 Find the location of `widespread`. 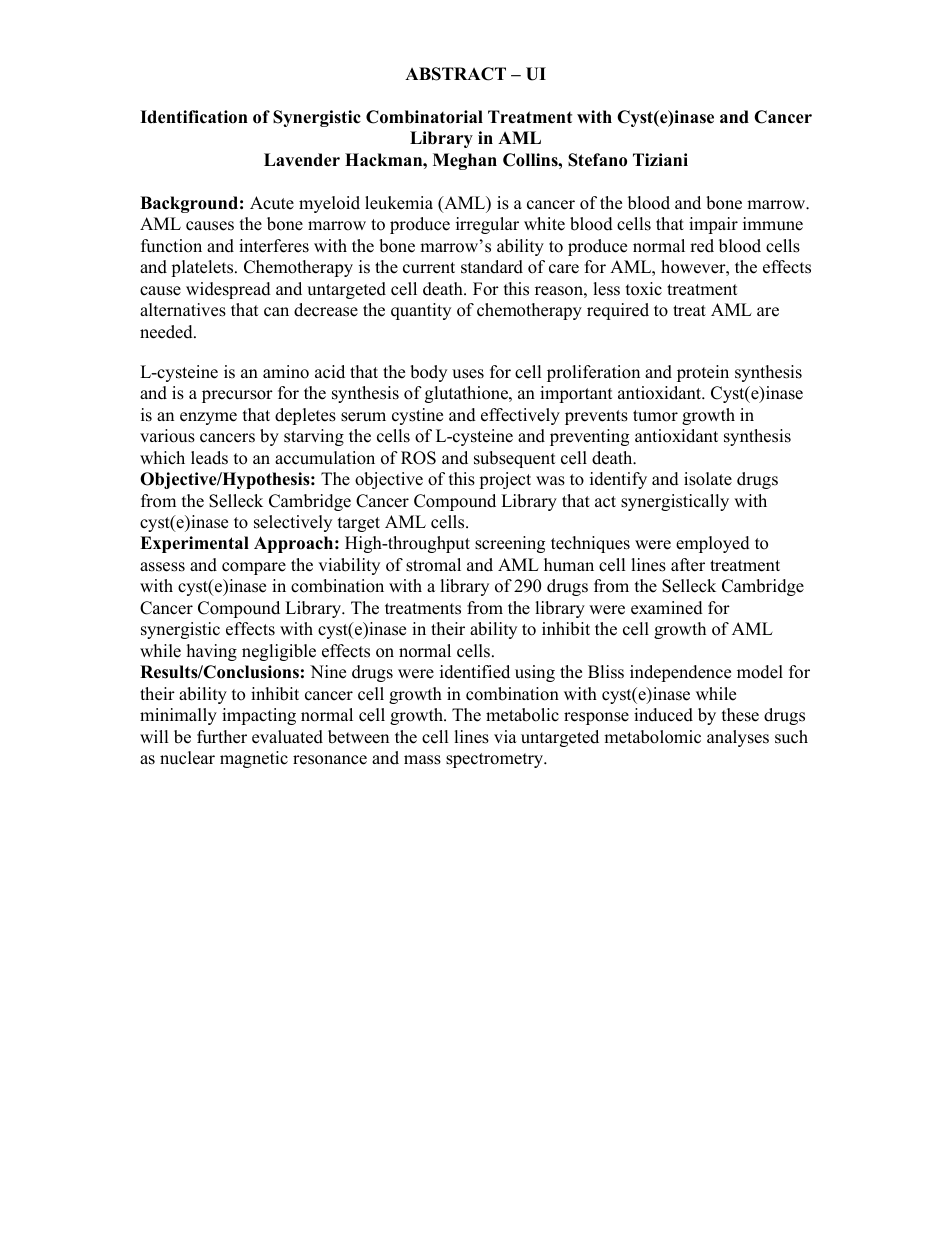

widespread is located at coordinates (228, 290).
